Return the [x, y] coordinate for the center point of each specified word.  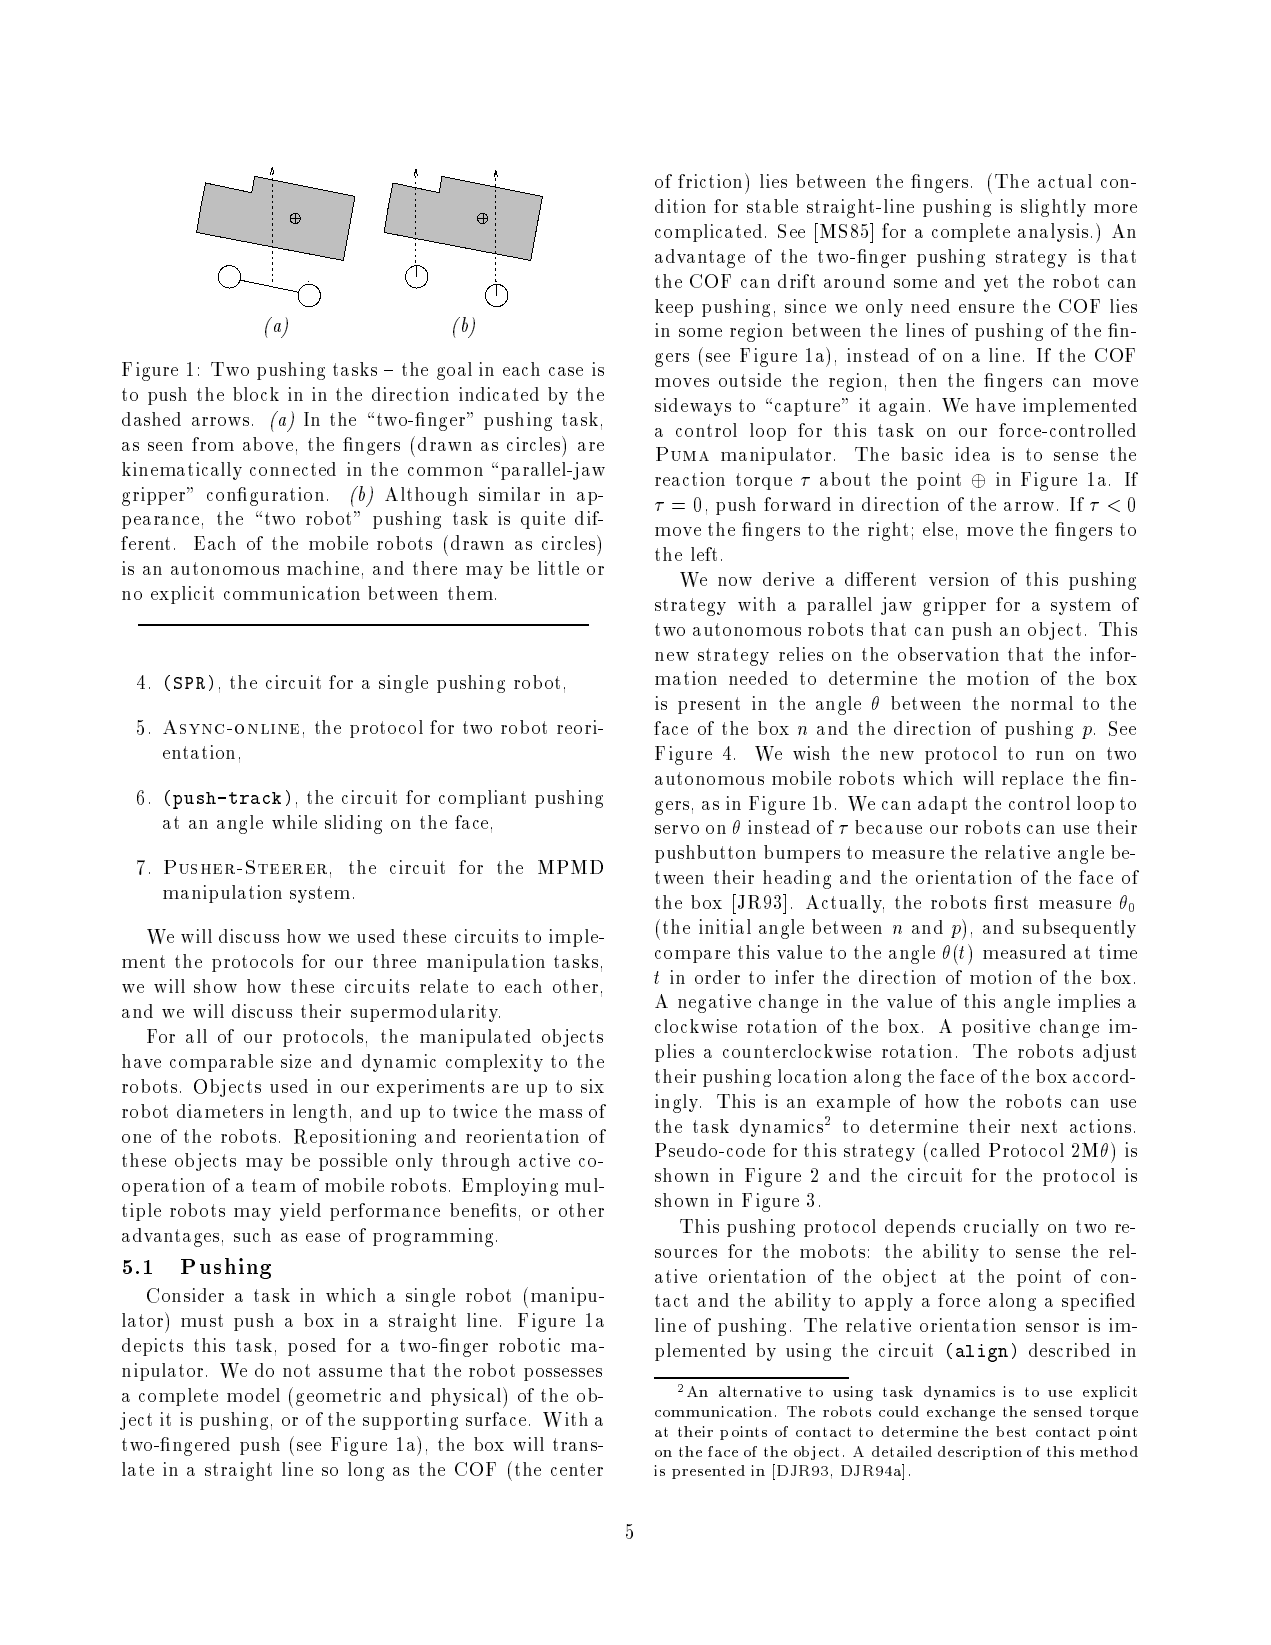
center [577, 1469]
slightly [1053, 208]
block [256, 394]
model [253, 1395]
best [1011, 1431]
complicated [708, 233]
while [294, 822]
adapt [942, 805]
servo [677, 829]
